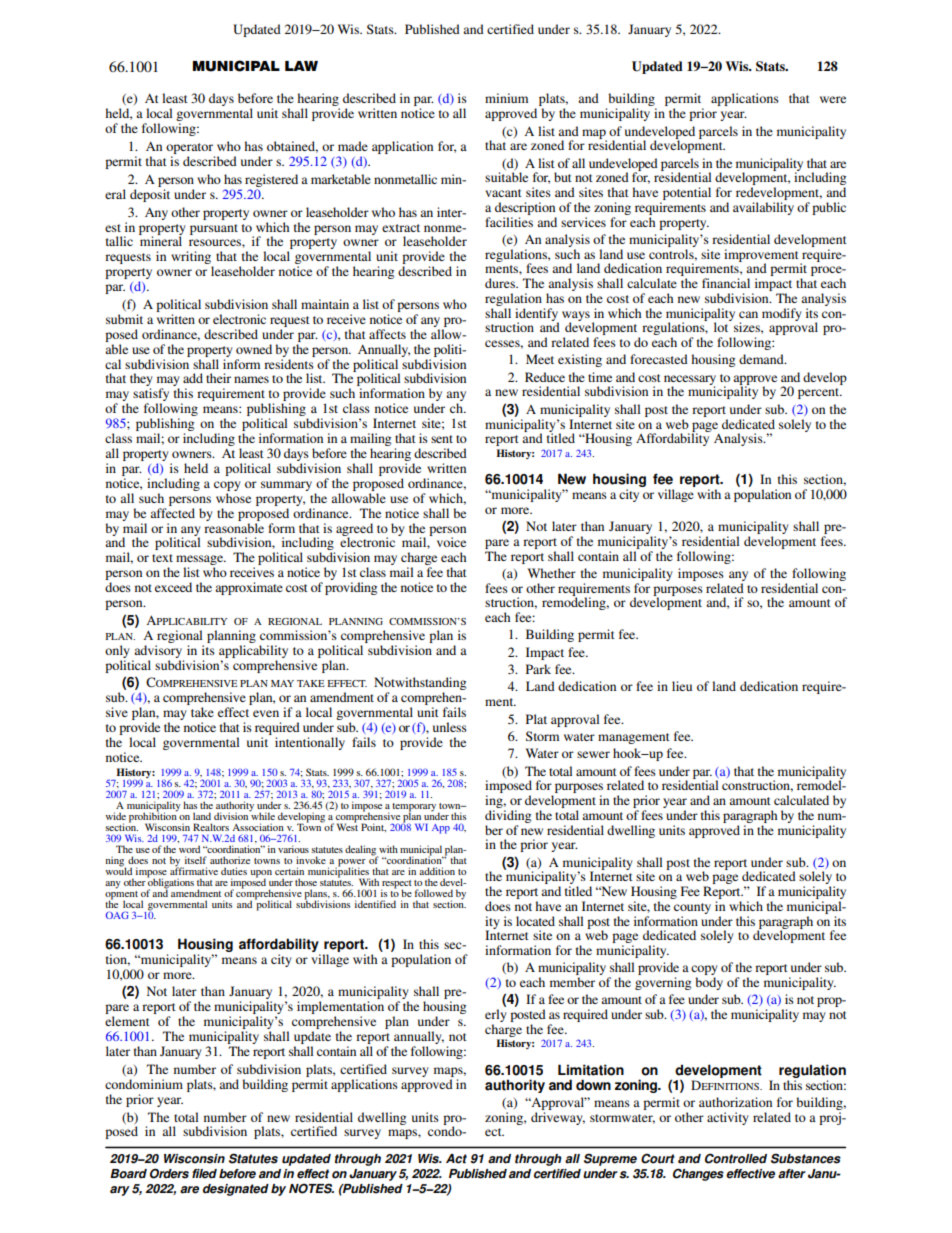  What do you see at coordinates (538, 669) in the screenshot?
I see `Park` at bounding box center [538, 669].
